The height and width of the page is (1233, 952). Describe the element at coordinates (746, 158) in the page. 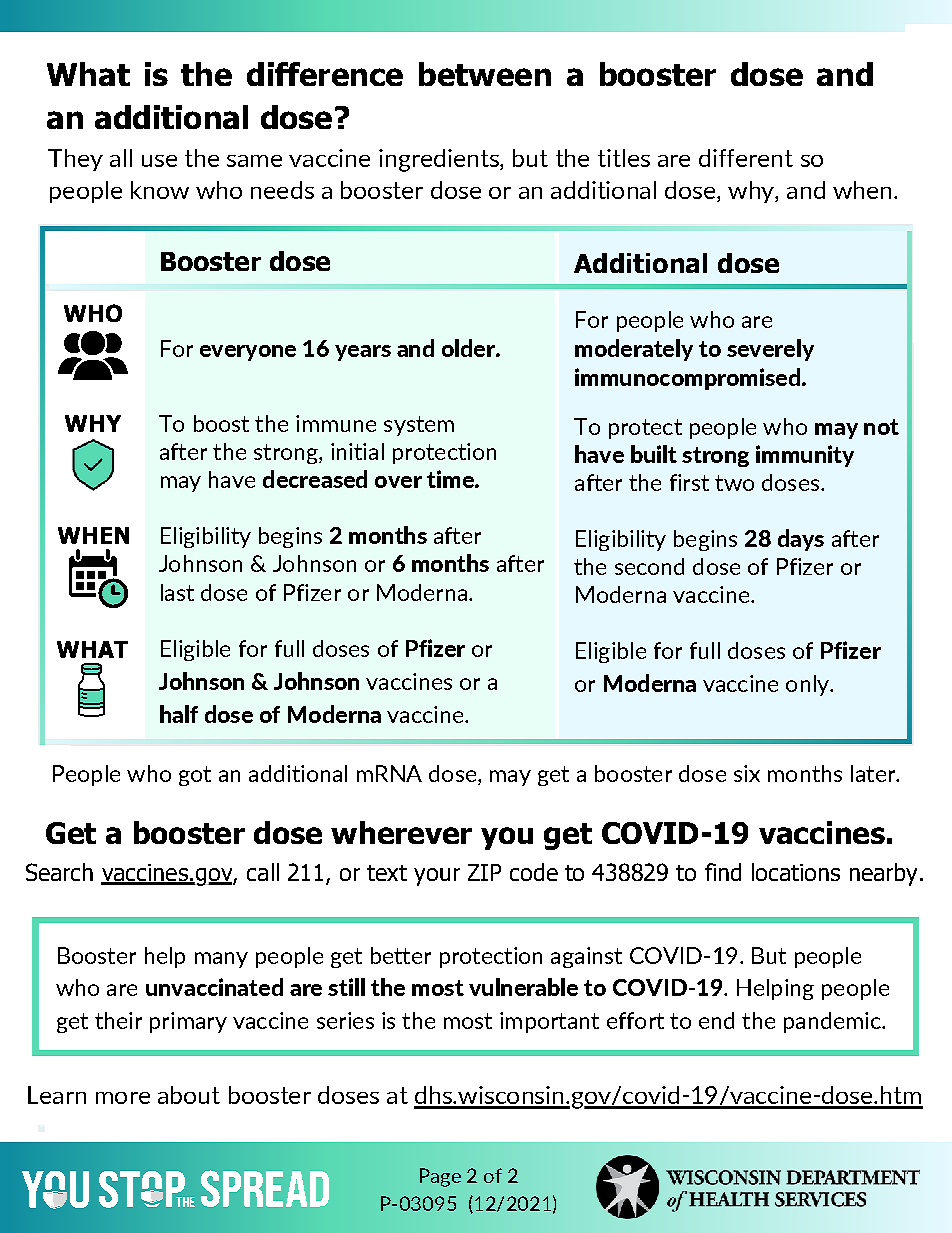

I see `different` at that location.
